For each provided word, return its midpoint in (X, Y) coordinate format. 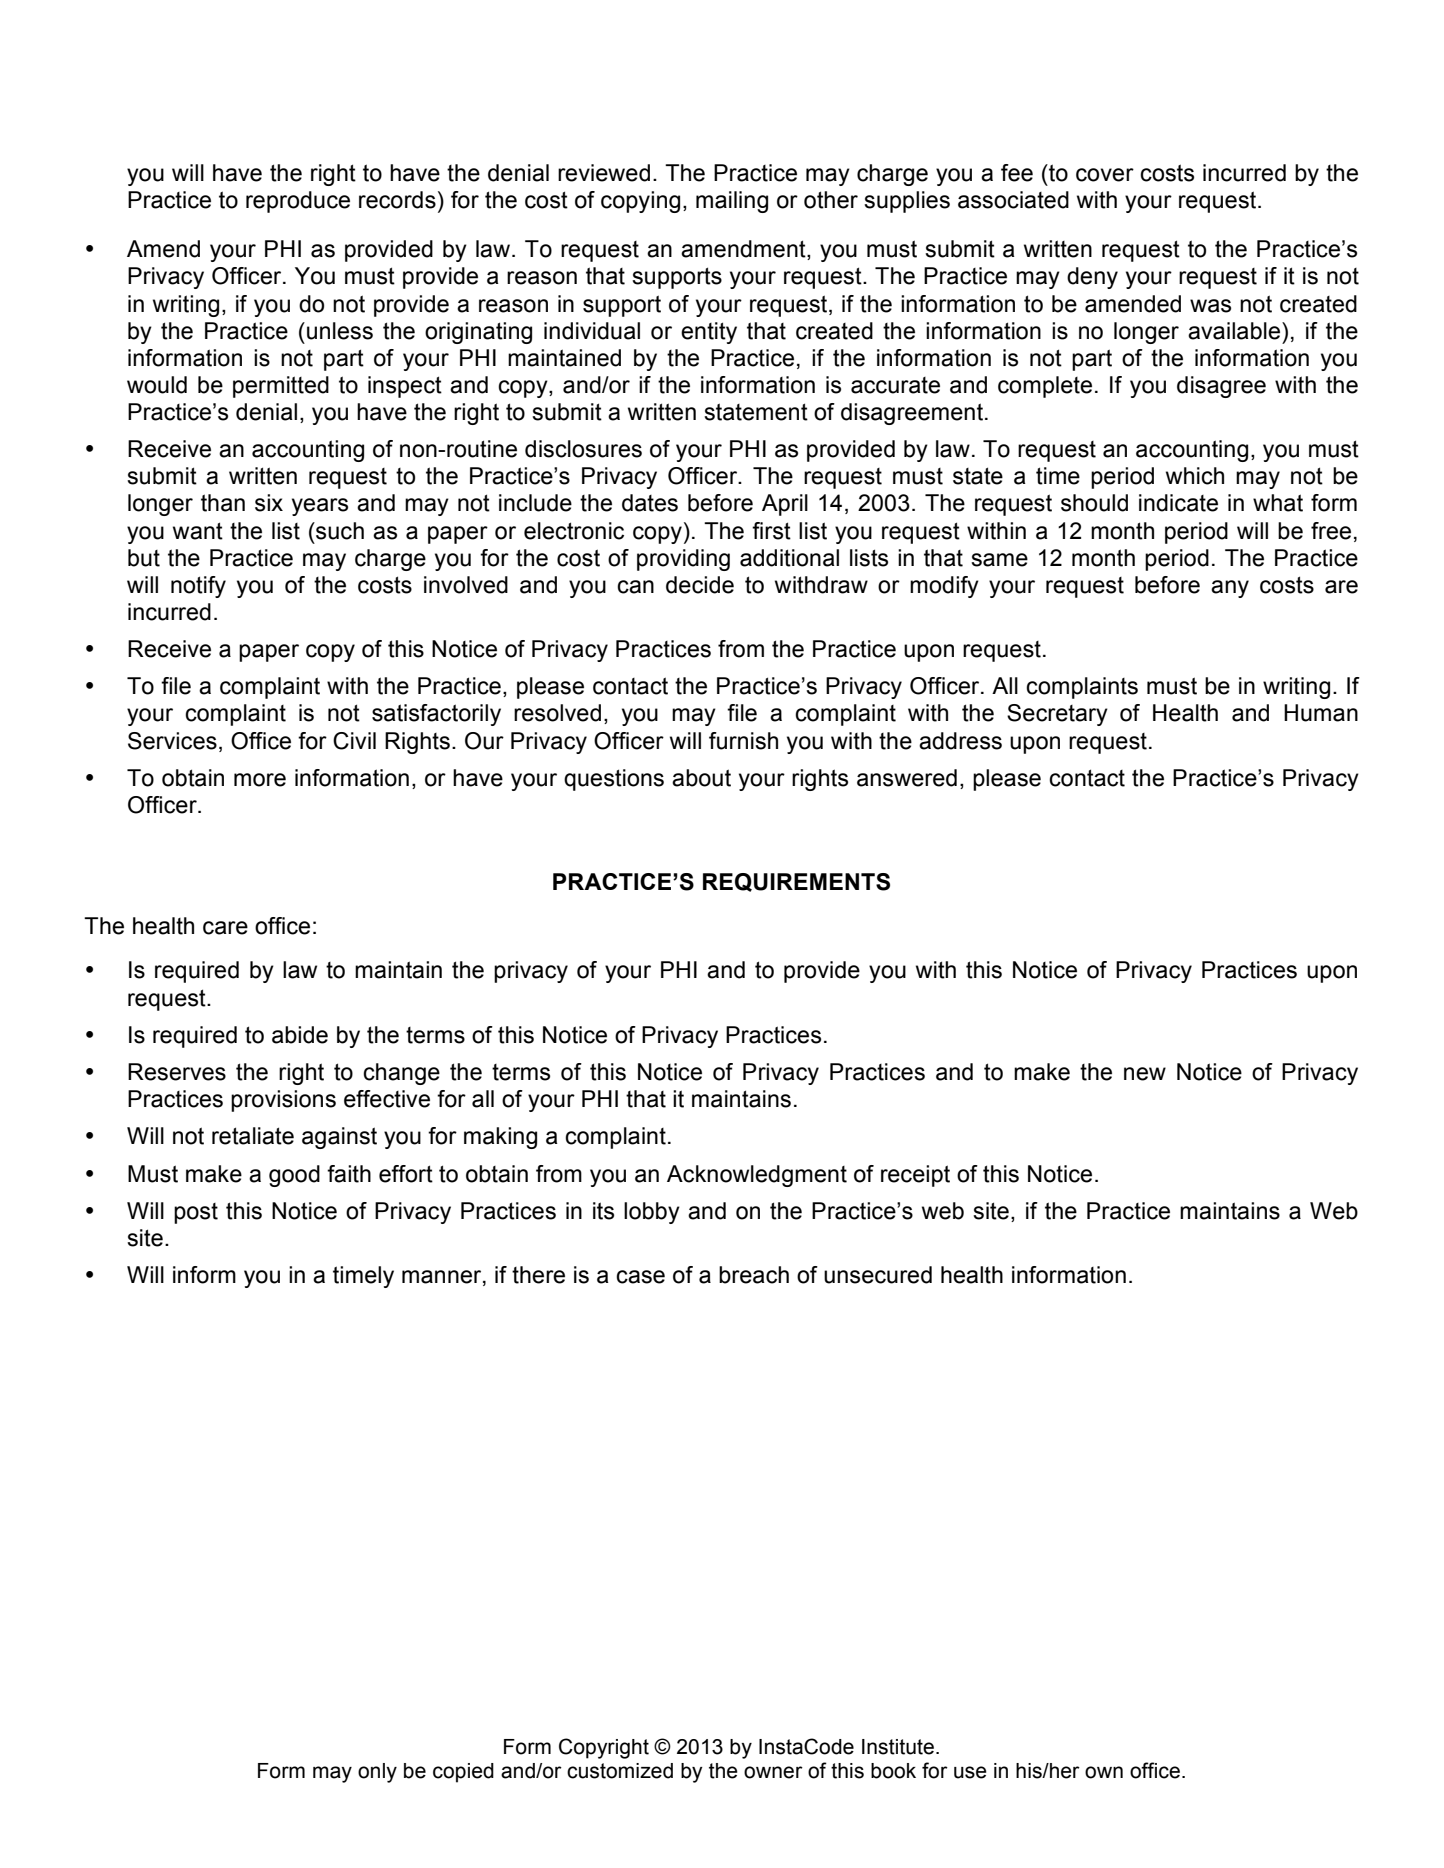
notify (198, 587)
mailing (732, 202)
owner (773, 1772)
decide (700, 585)
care (225, 928)
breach (754, 1275)
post (196, 1213)
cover (1105, 175)
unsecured (878, 1275)
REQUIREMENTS (796, 882)
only (377, 1773)
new (1145, 1074)
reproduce (298, 202)
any (1230, 589)
